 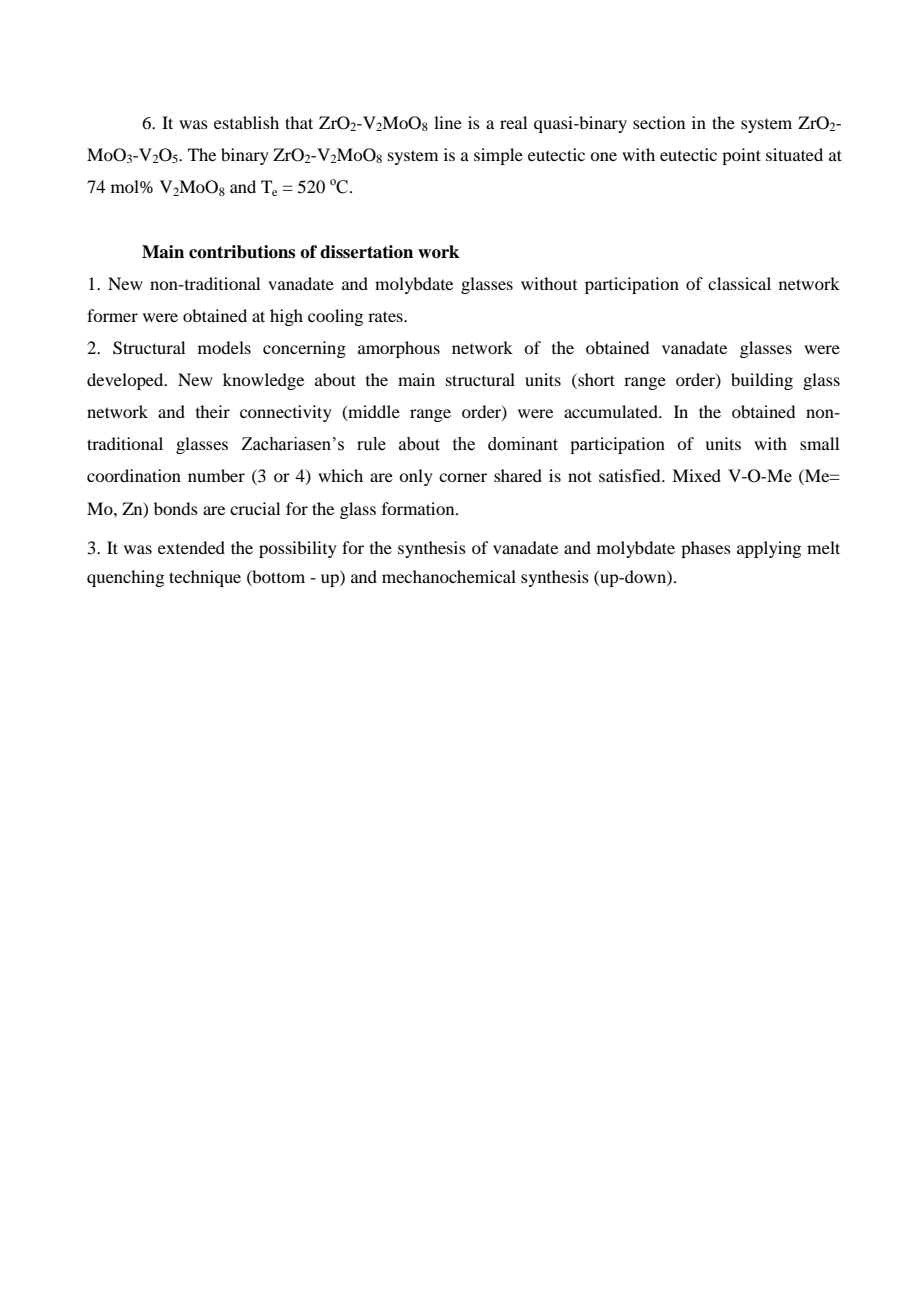 What do you see at coordinates (246, 122) in the screenshot?
I see `establish` at bounding box center [246, 122].
